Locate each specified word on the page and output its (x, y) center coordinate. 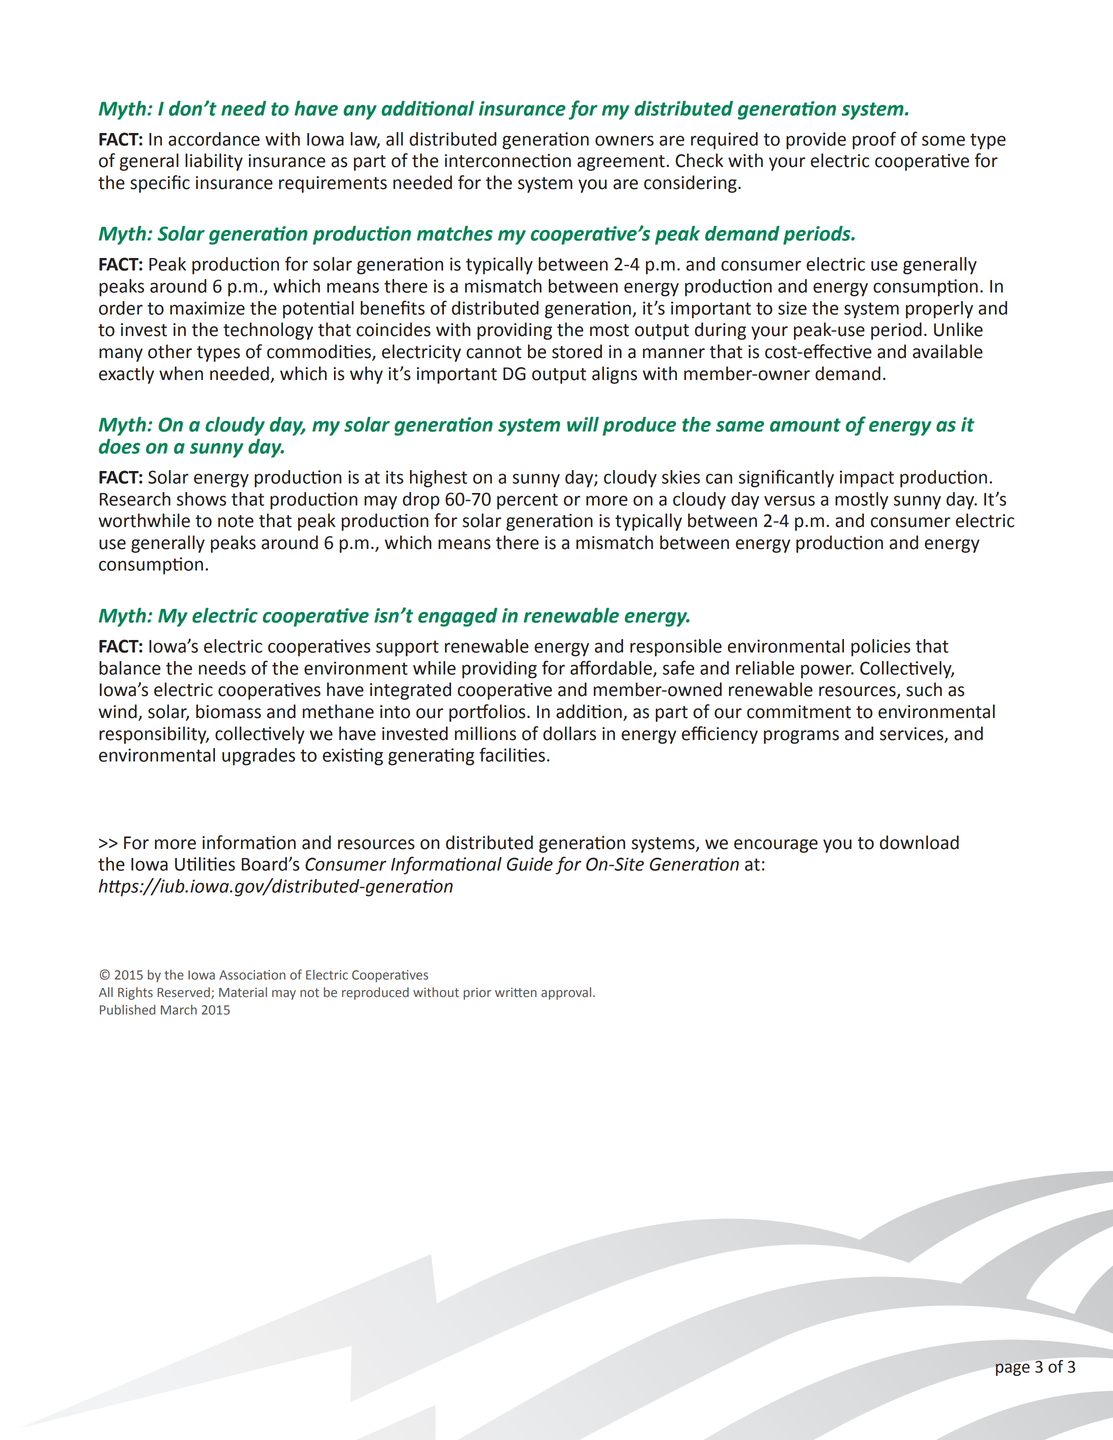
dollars (569, 733)
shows (201, 499)
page (1013, 1369)
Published (128, 1010)
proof (874, 140)
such (924, 689)
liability (214, 162)
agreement (621, 163)
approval (567, 993)
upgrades (258, 757)
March (179, 1010)
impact (867, 479)
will (583, 424)
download (919, 842)
